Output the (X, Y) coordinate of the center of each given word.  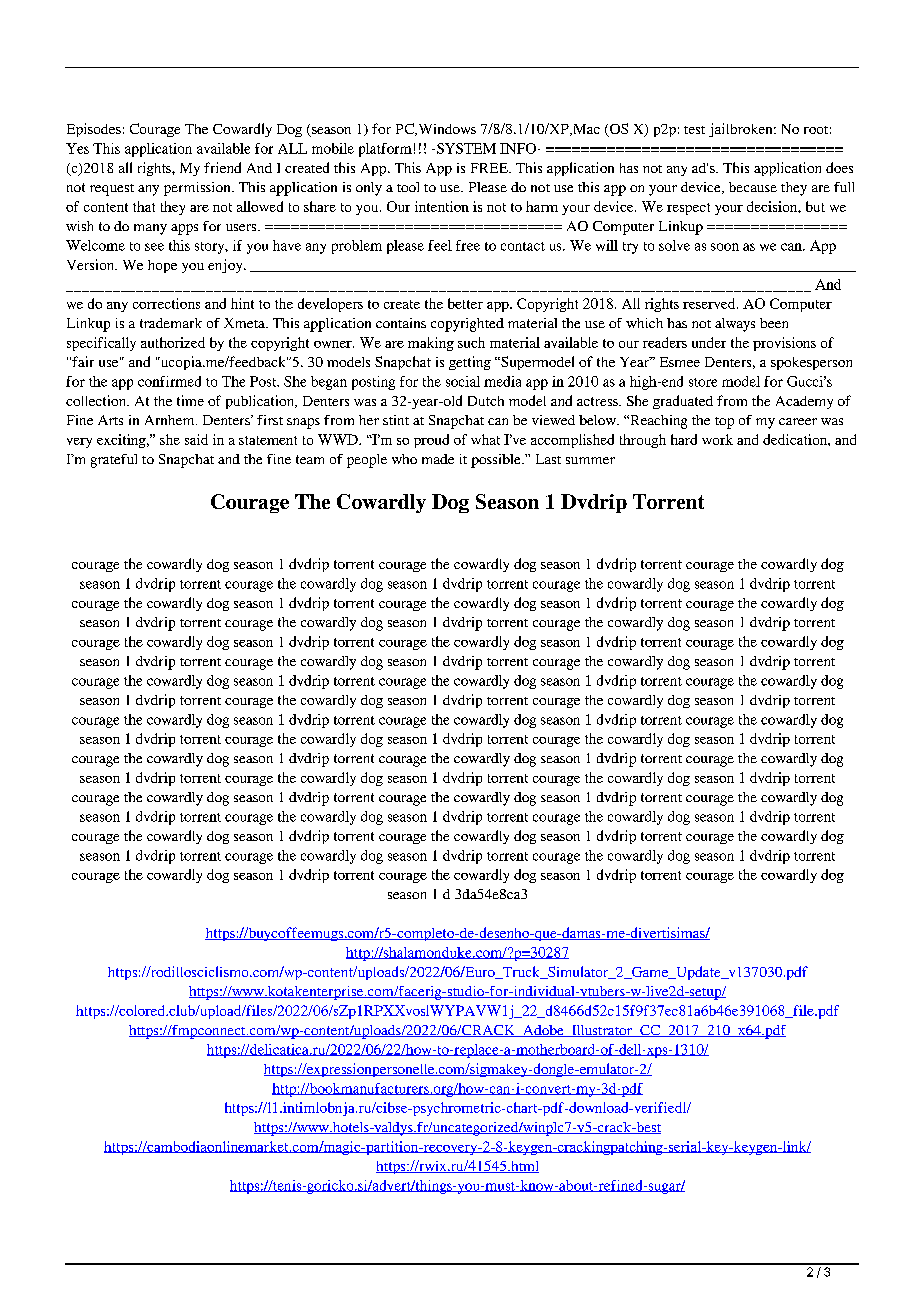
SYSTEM (465, 148)
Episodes (94, 130)
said (196, 439)
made (438, 459)
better (465, 303)
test (694, 130)
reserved (710, 303)
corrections (166, 303)
